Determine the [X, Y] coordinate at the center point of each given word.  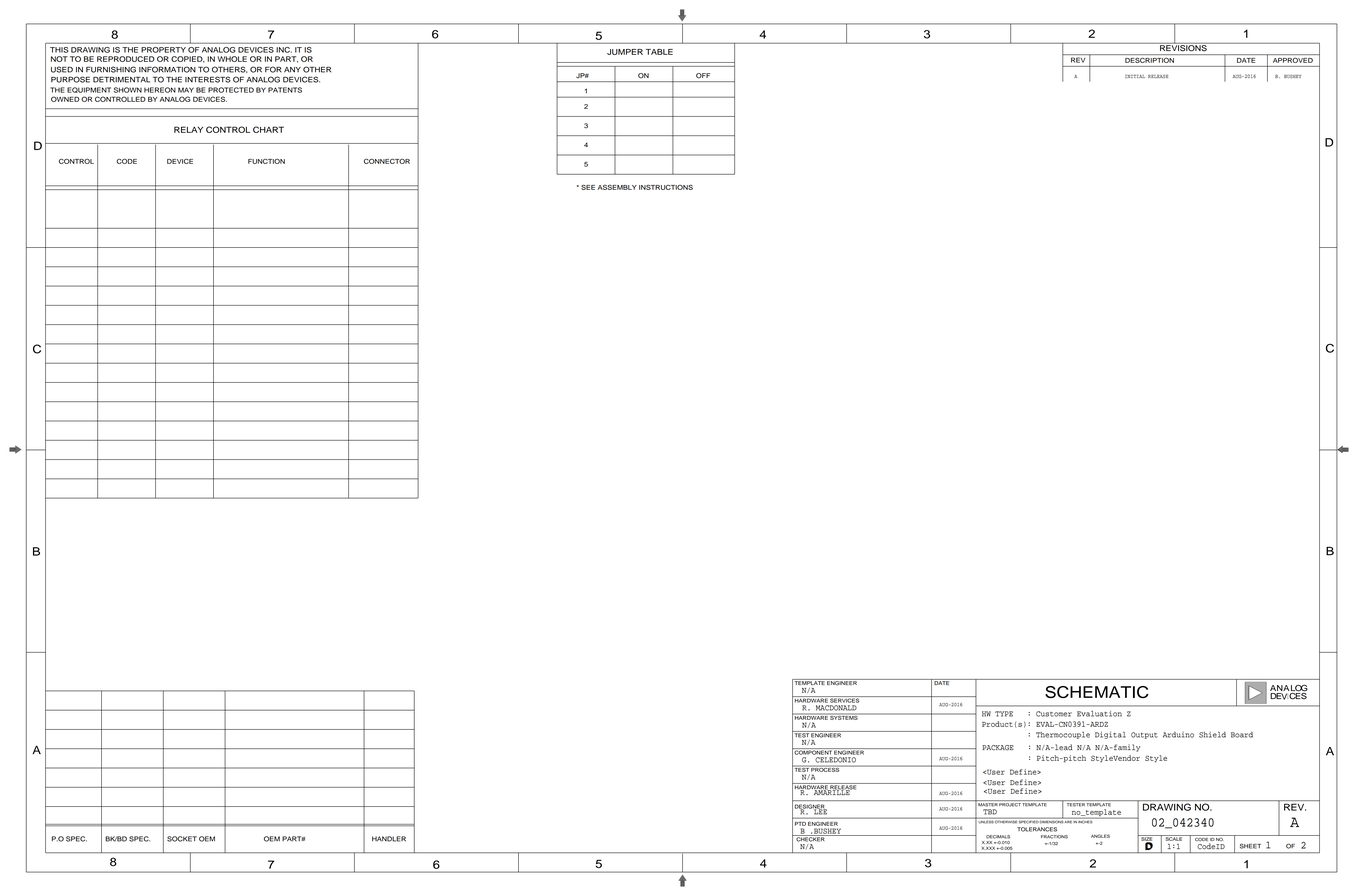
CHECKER [810, 838]
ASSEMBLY [617, 187]
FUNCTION [266, 161]
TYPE [1004, 714]
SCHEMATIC [1097, 692]
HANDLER [389, 839]
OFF [703, 76]
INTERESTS [208, 79]
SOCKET [182, 839]
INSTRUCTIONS [666, 187]
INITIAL [1135, 76]
